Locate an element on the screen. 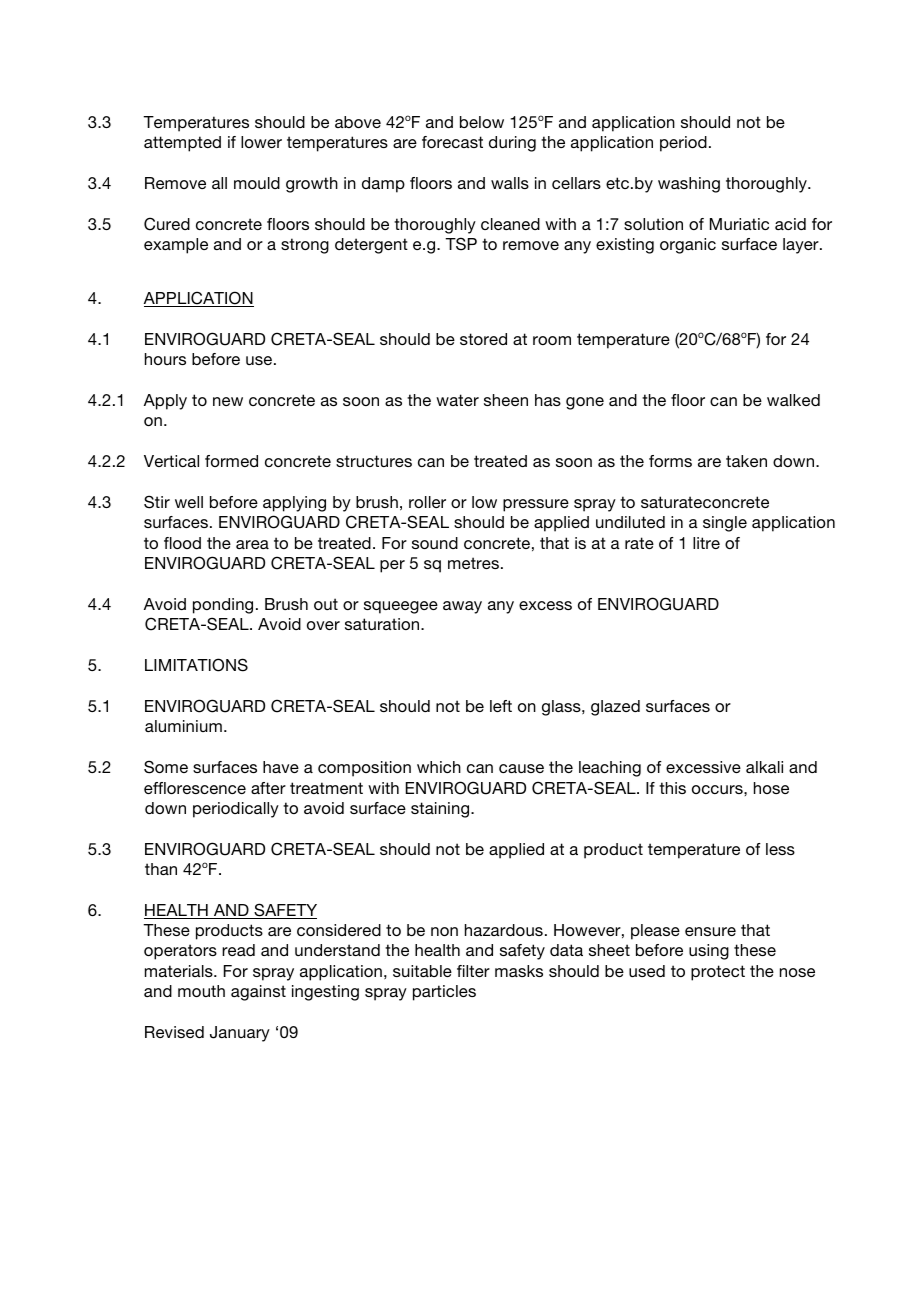 The image size is (924, 1308). taken is located at coordinates (746, 461).
